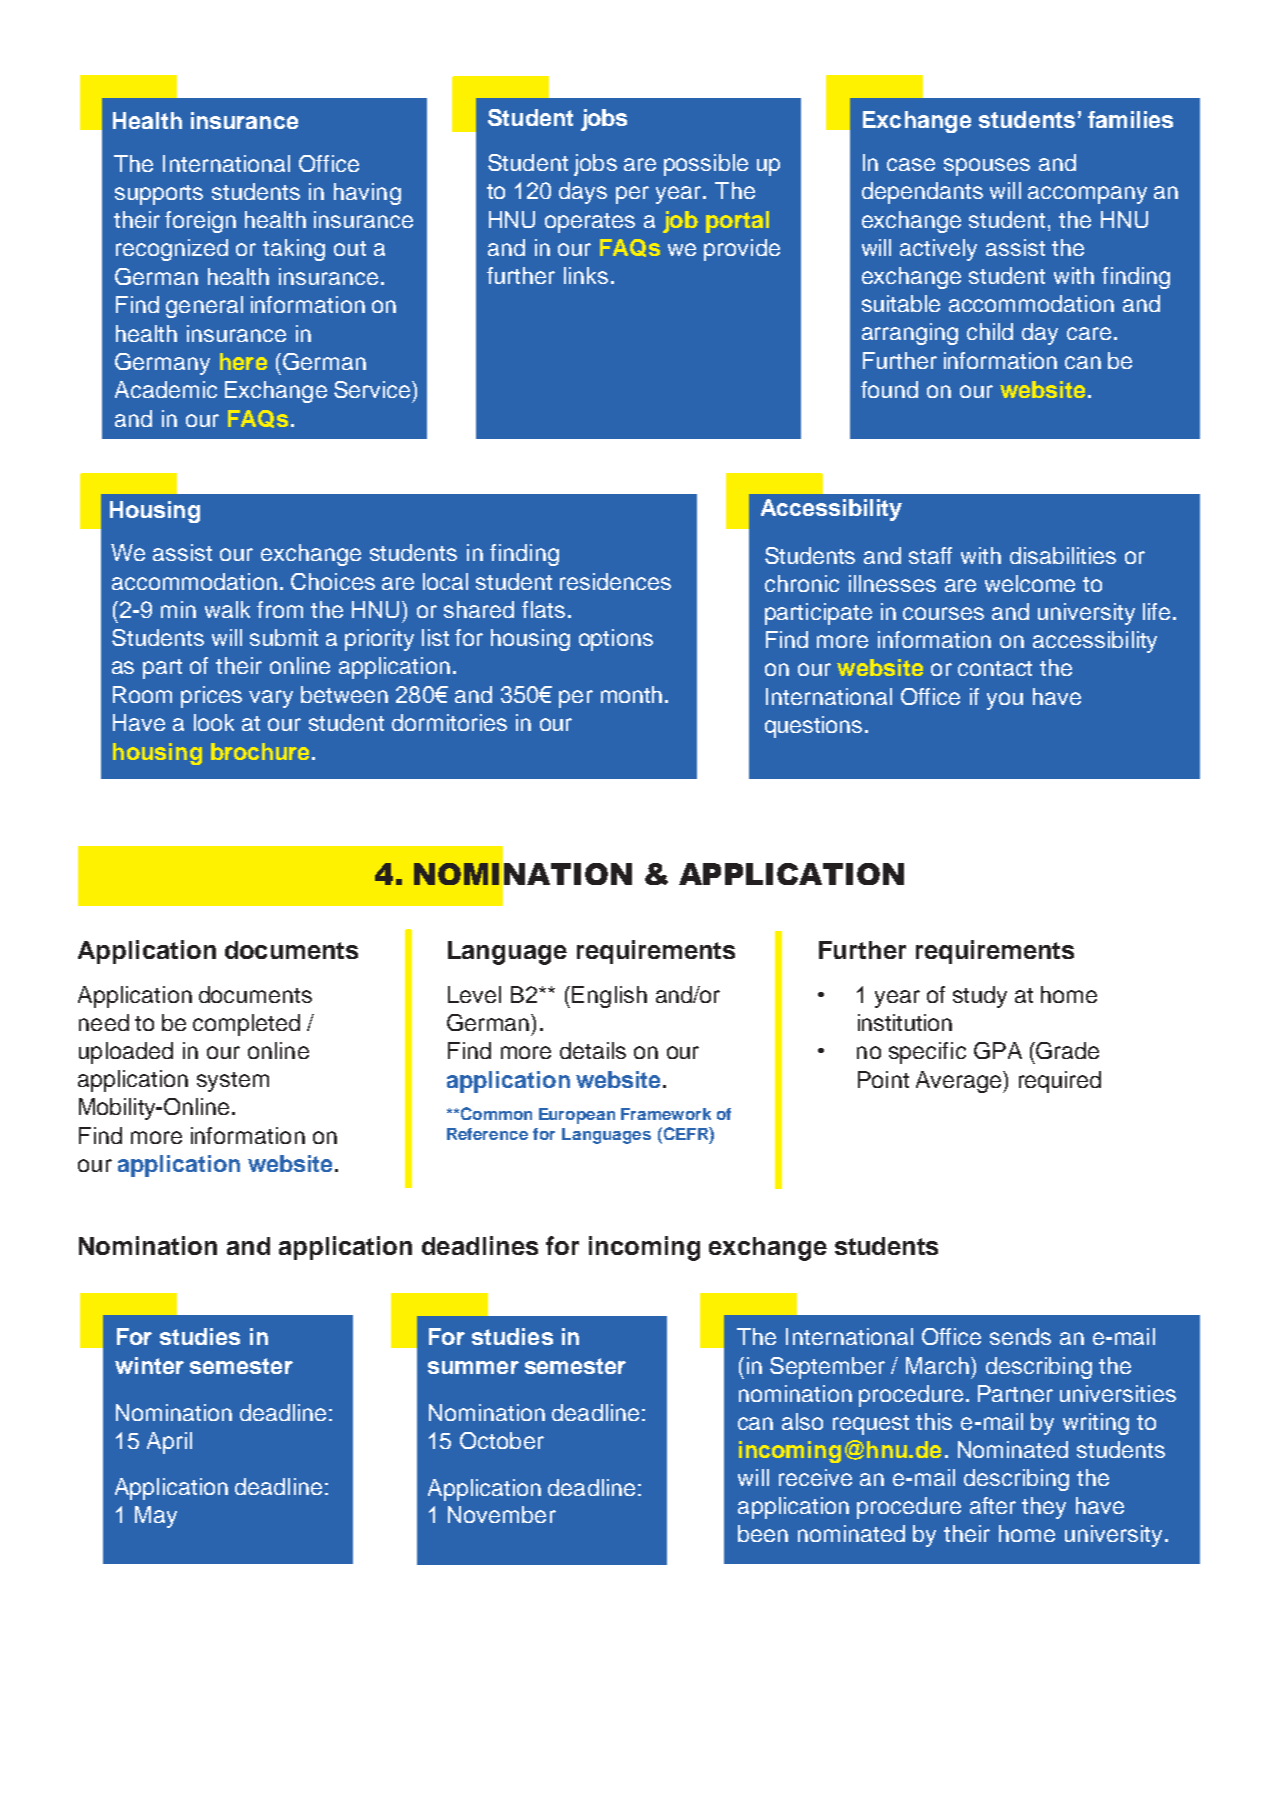 The height and width of the screenshot is (1807, 1278). I want to click on May, so click(156, 1517).
